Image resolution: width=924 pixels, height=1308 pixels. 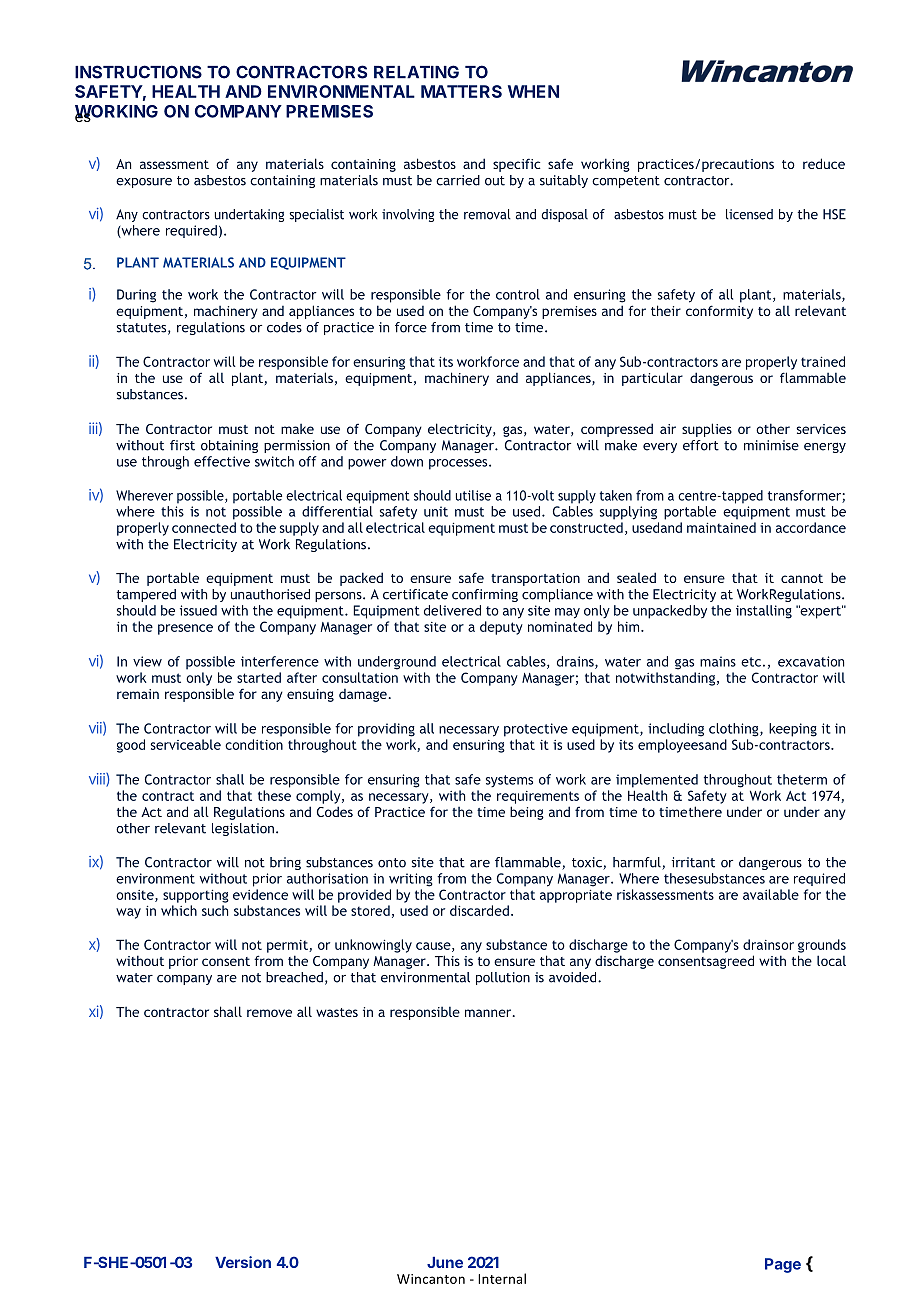 I want to click on control, so click(x=518, y=294).
